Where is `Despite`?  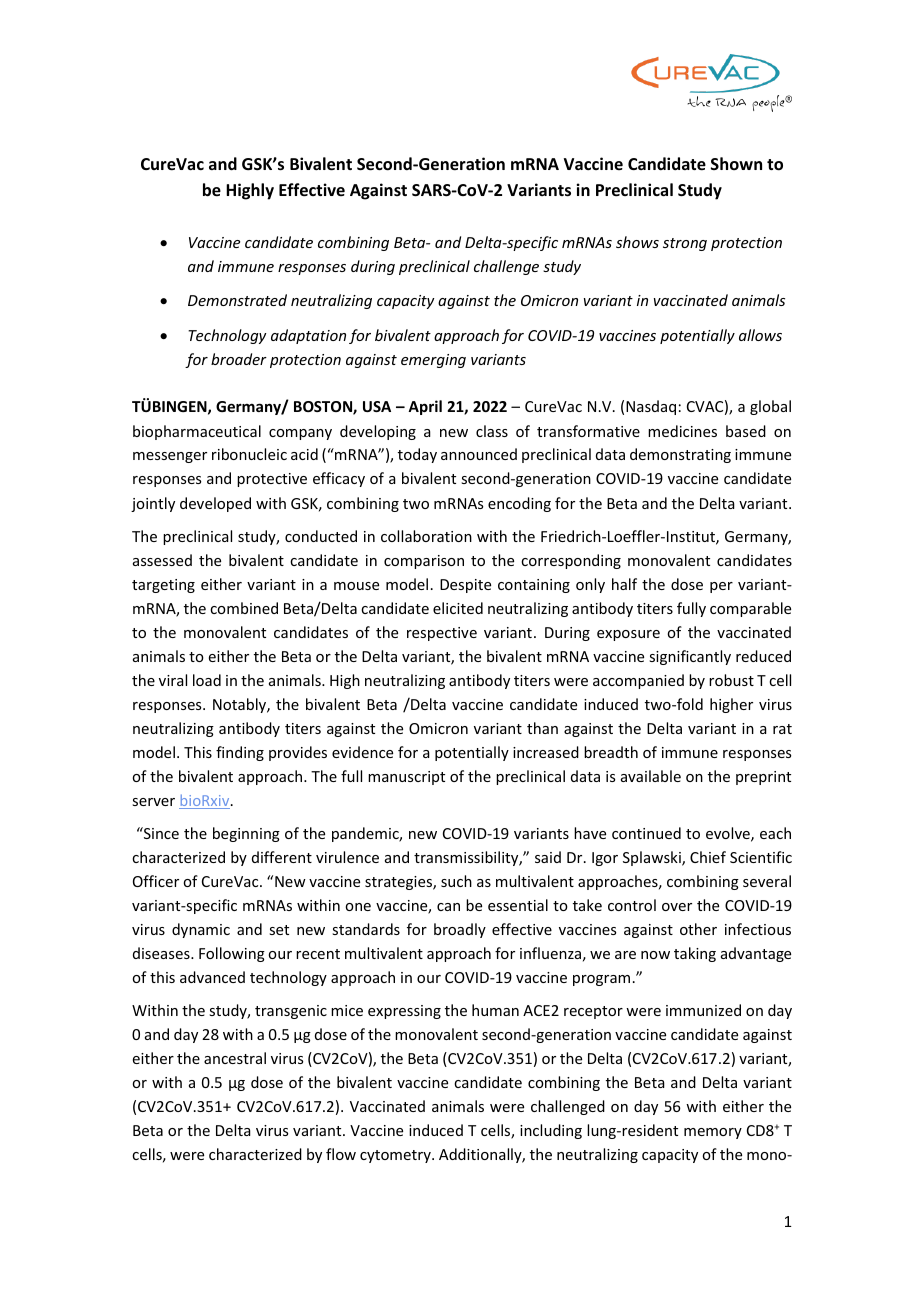 Despite is located at coordinates (465, 586).
